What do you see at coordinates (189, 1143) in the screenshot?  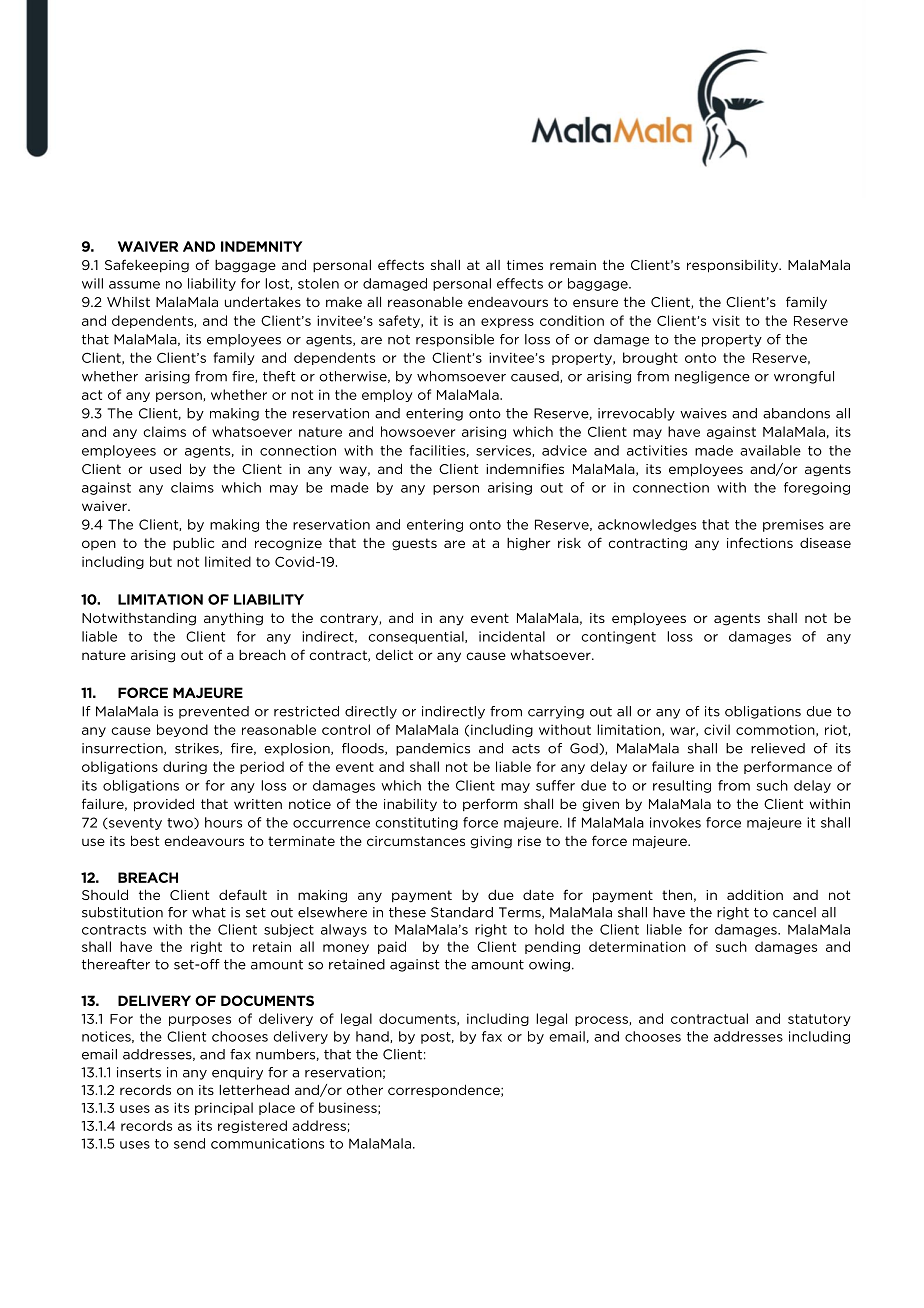 I see `send` at bounding box center [189, 1143].
